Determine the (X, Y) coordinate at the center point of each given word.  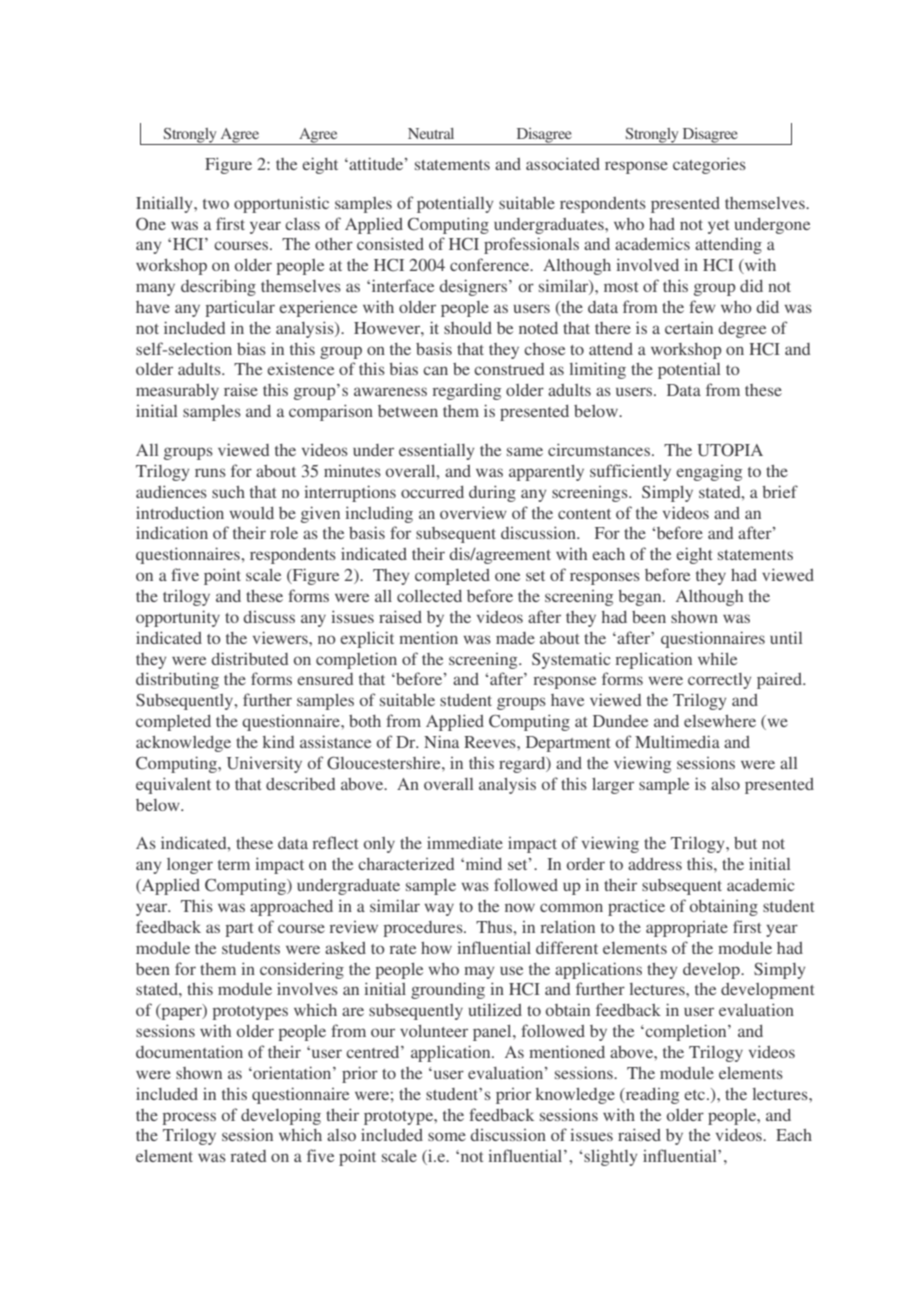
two (216, 204)
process (189, 1118)
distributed (249, 658)
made (515, 638)
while (717, 659)
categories (709, 165)
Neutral (431, 133)
